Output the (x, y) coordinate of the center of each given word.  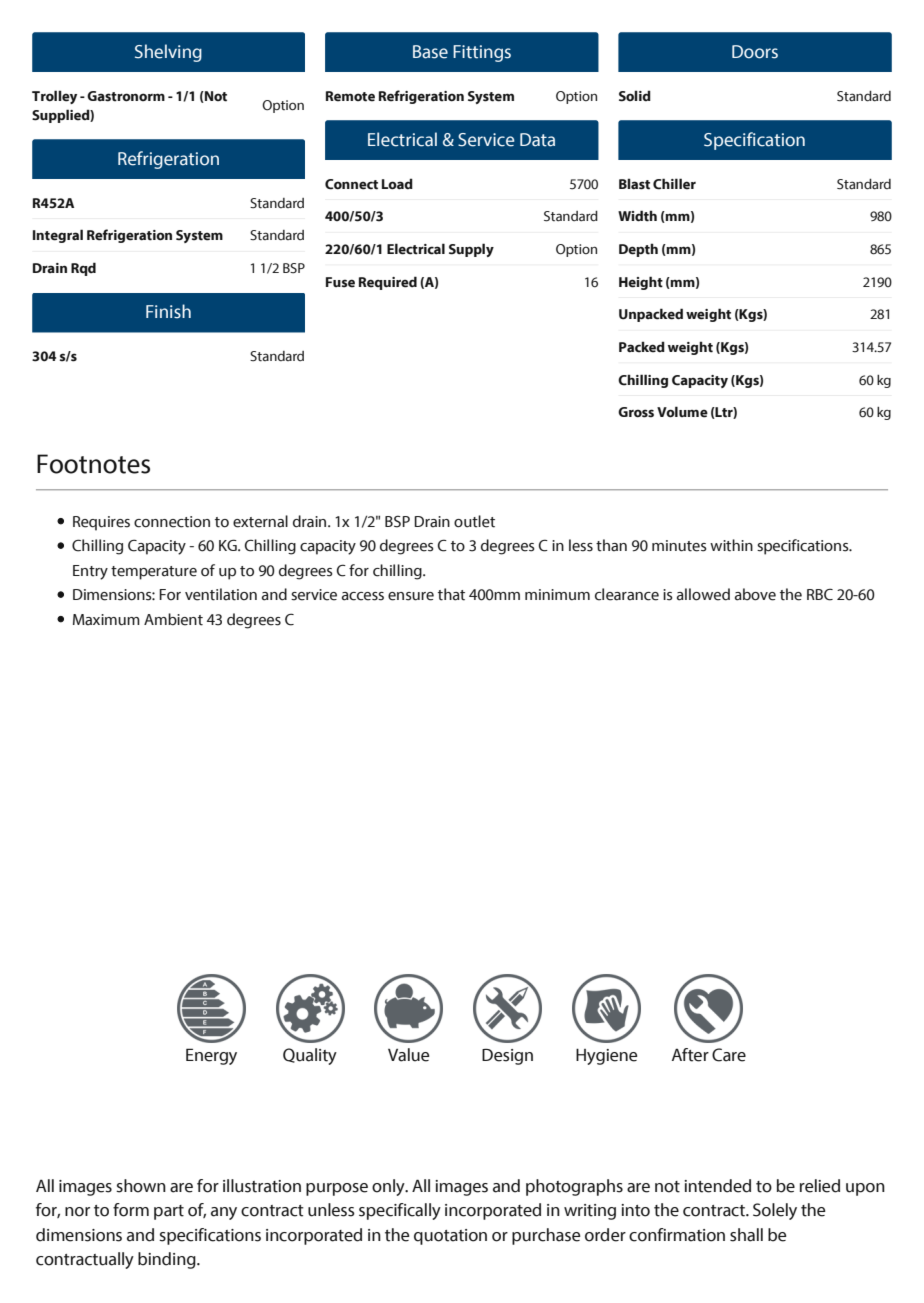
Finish (168, 311)
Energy (211, 1056)
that (451, 594)
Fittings (482, 53)
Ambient (173, 619)
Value (409, 1055)
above (755, 594)
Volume (682, 412)
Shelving (168, 53)
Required (388, 283)
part (169, 1212)
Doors (755, 52)
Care (729, 1055)
